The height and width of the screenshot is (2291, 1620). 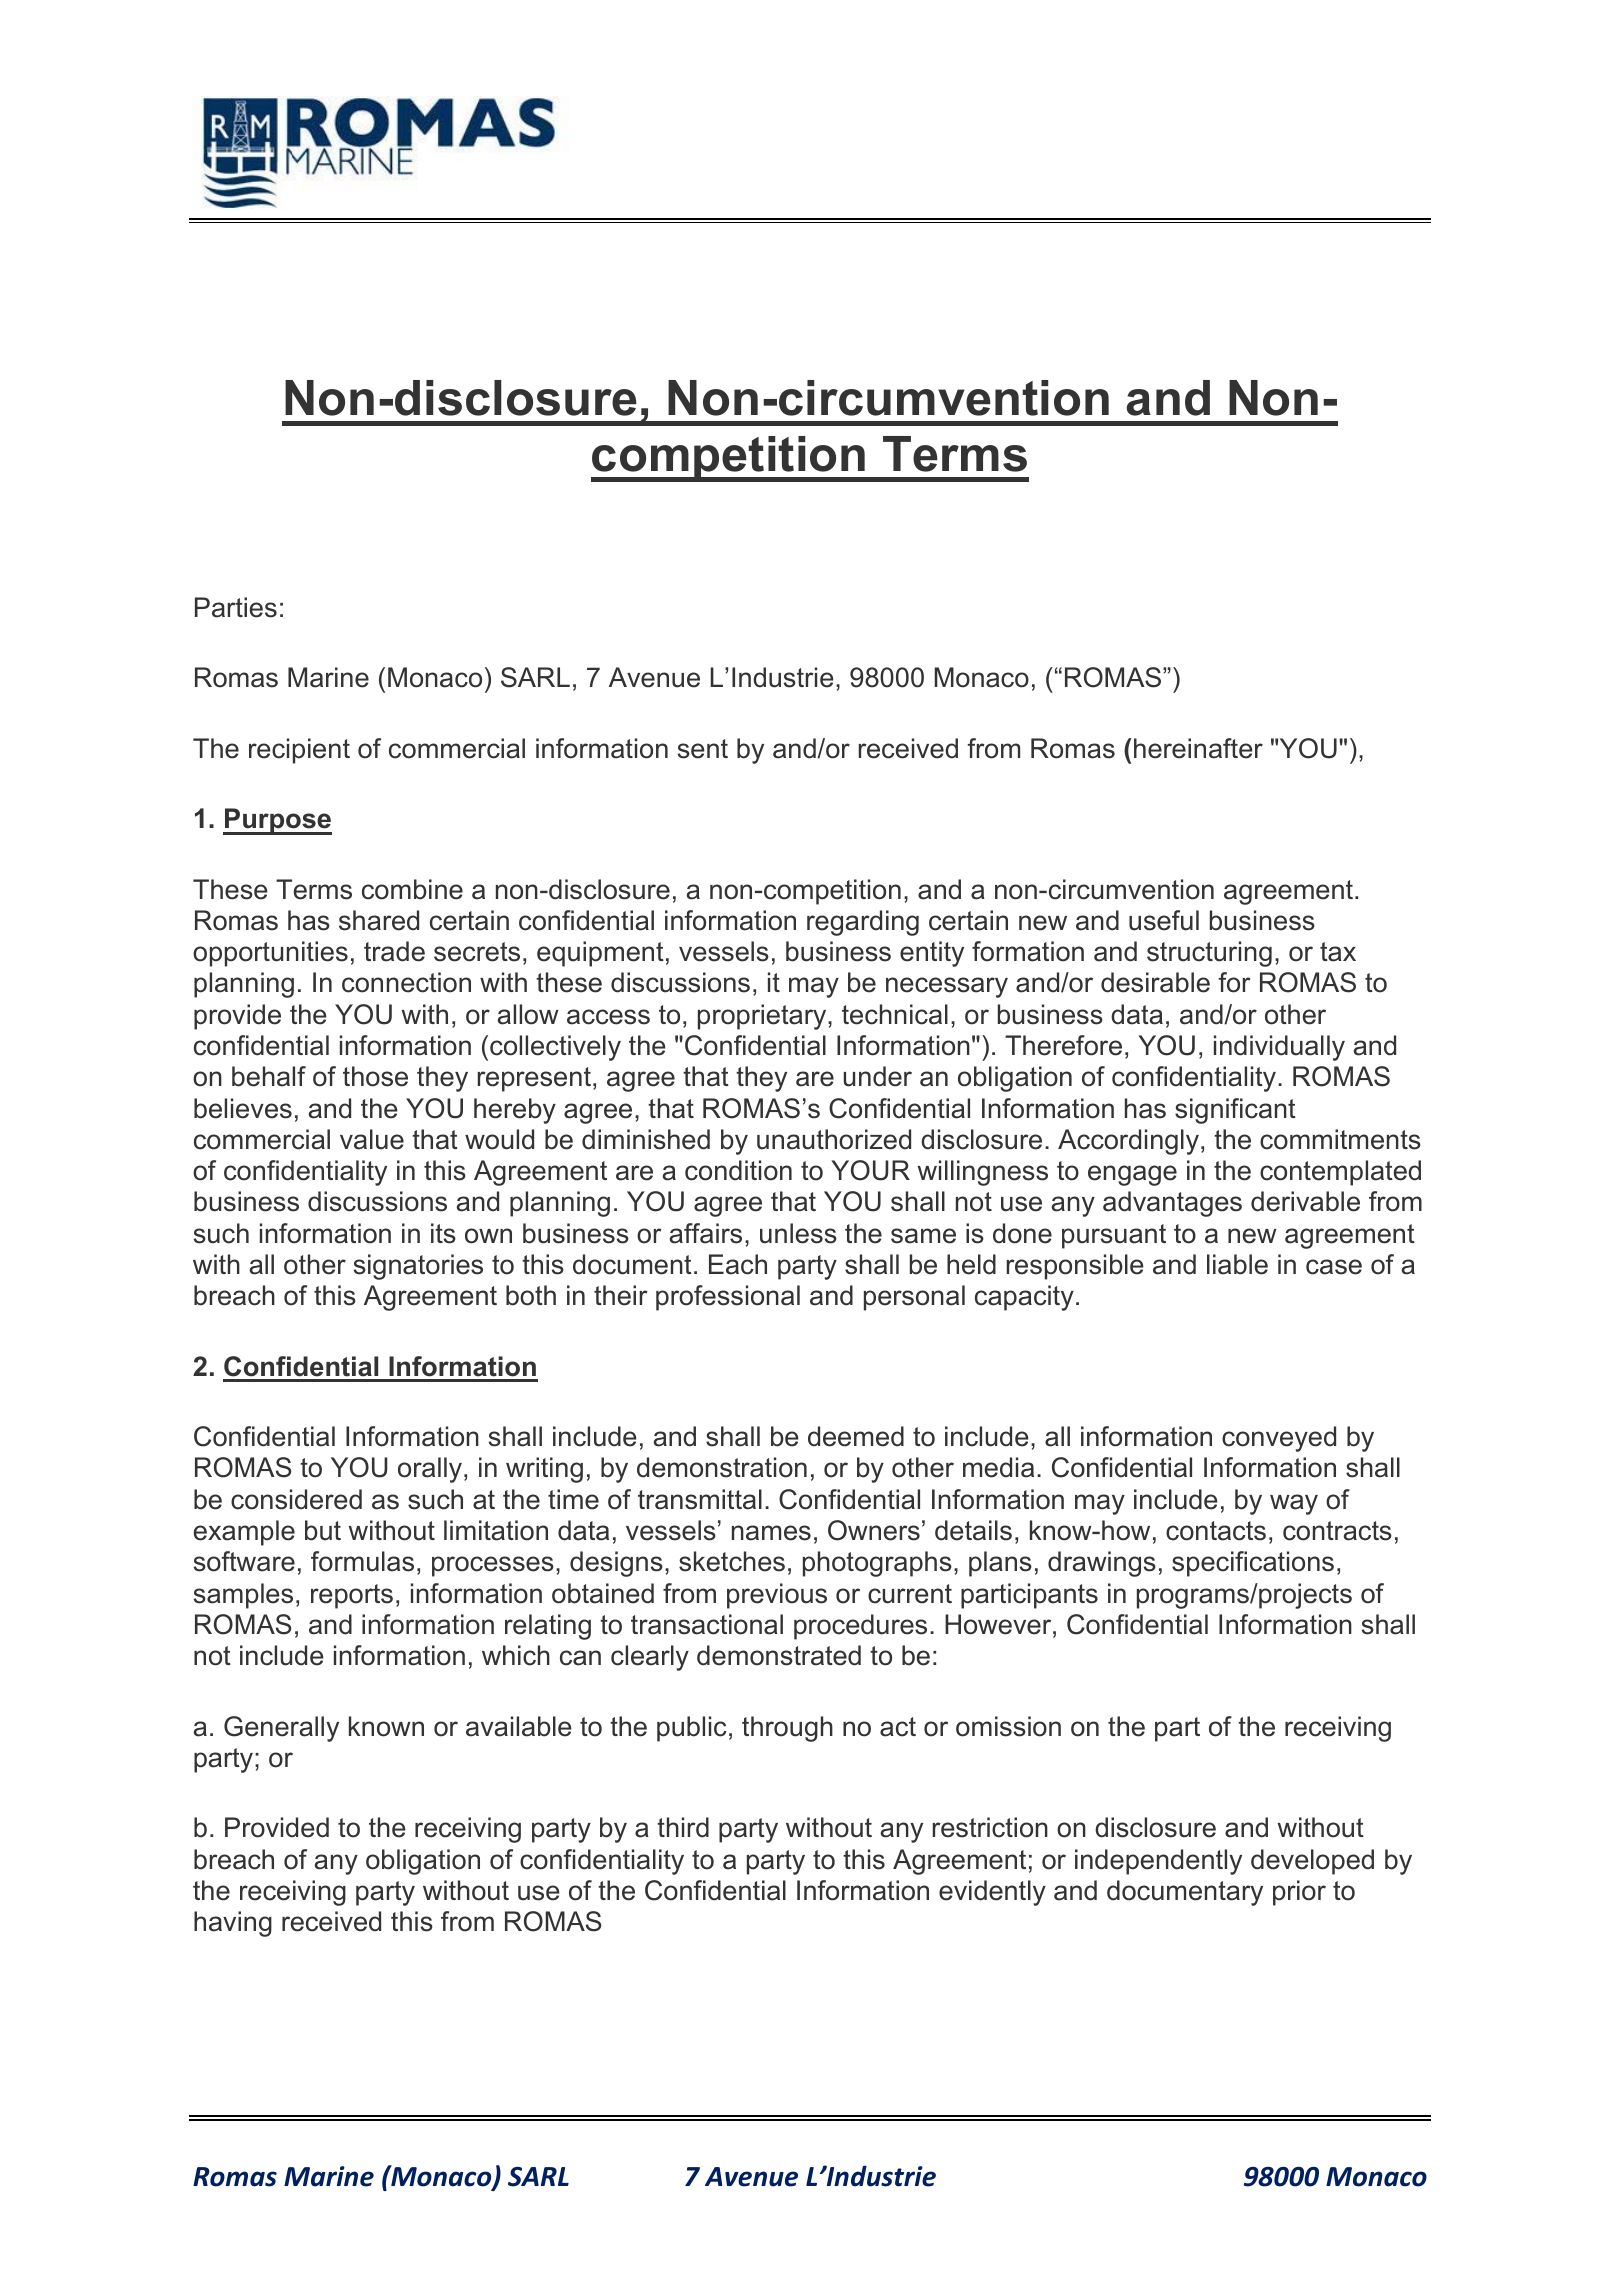 What do you see at coordinates (418, 1267) in the screenshot?
I see `signatories` at bounding box center [418, 1267].
